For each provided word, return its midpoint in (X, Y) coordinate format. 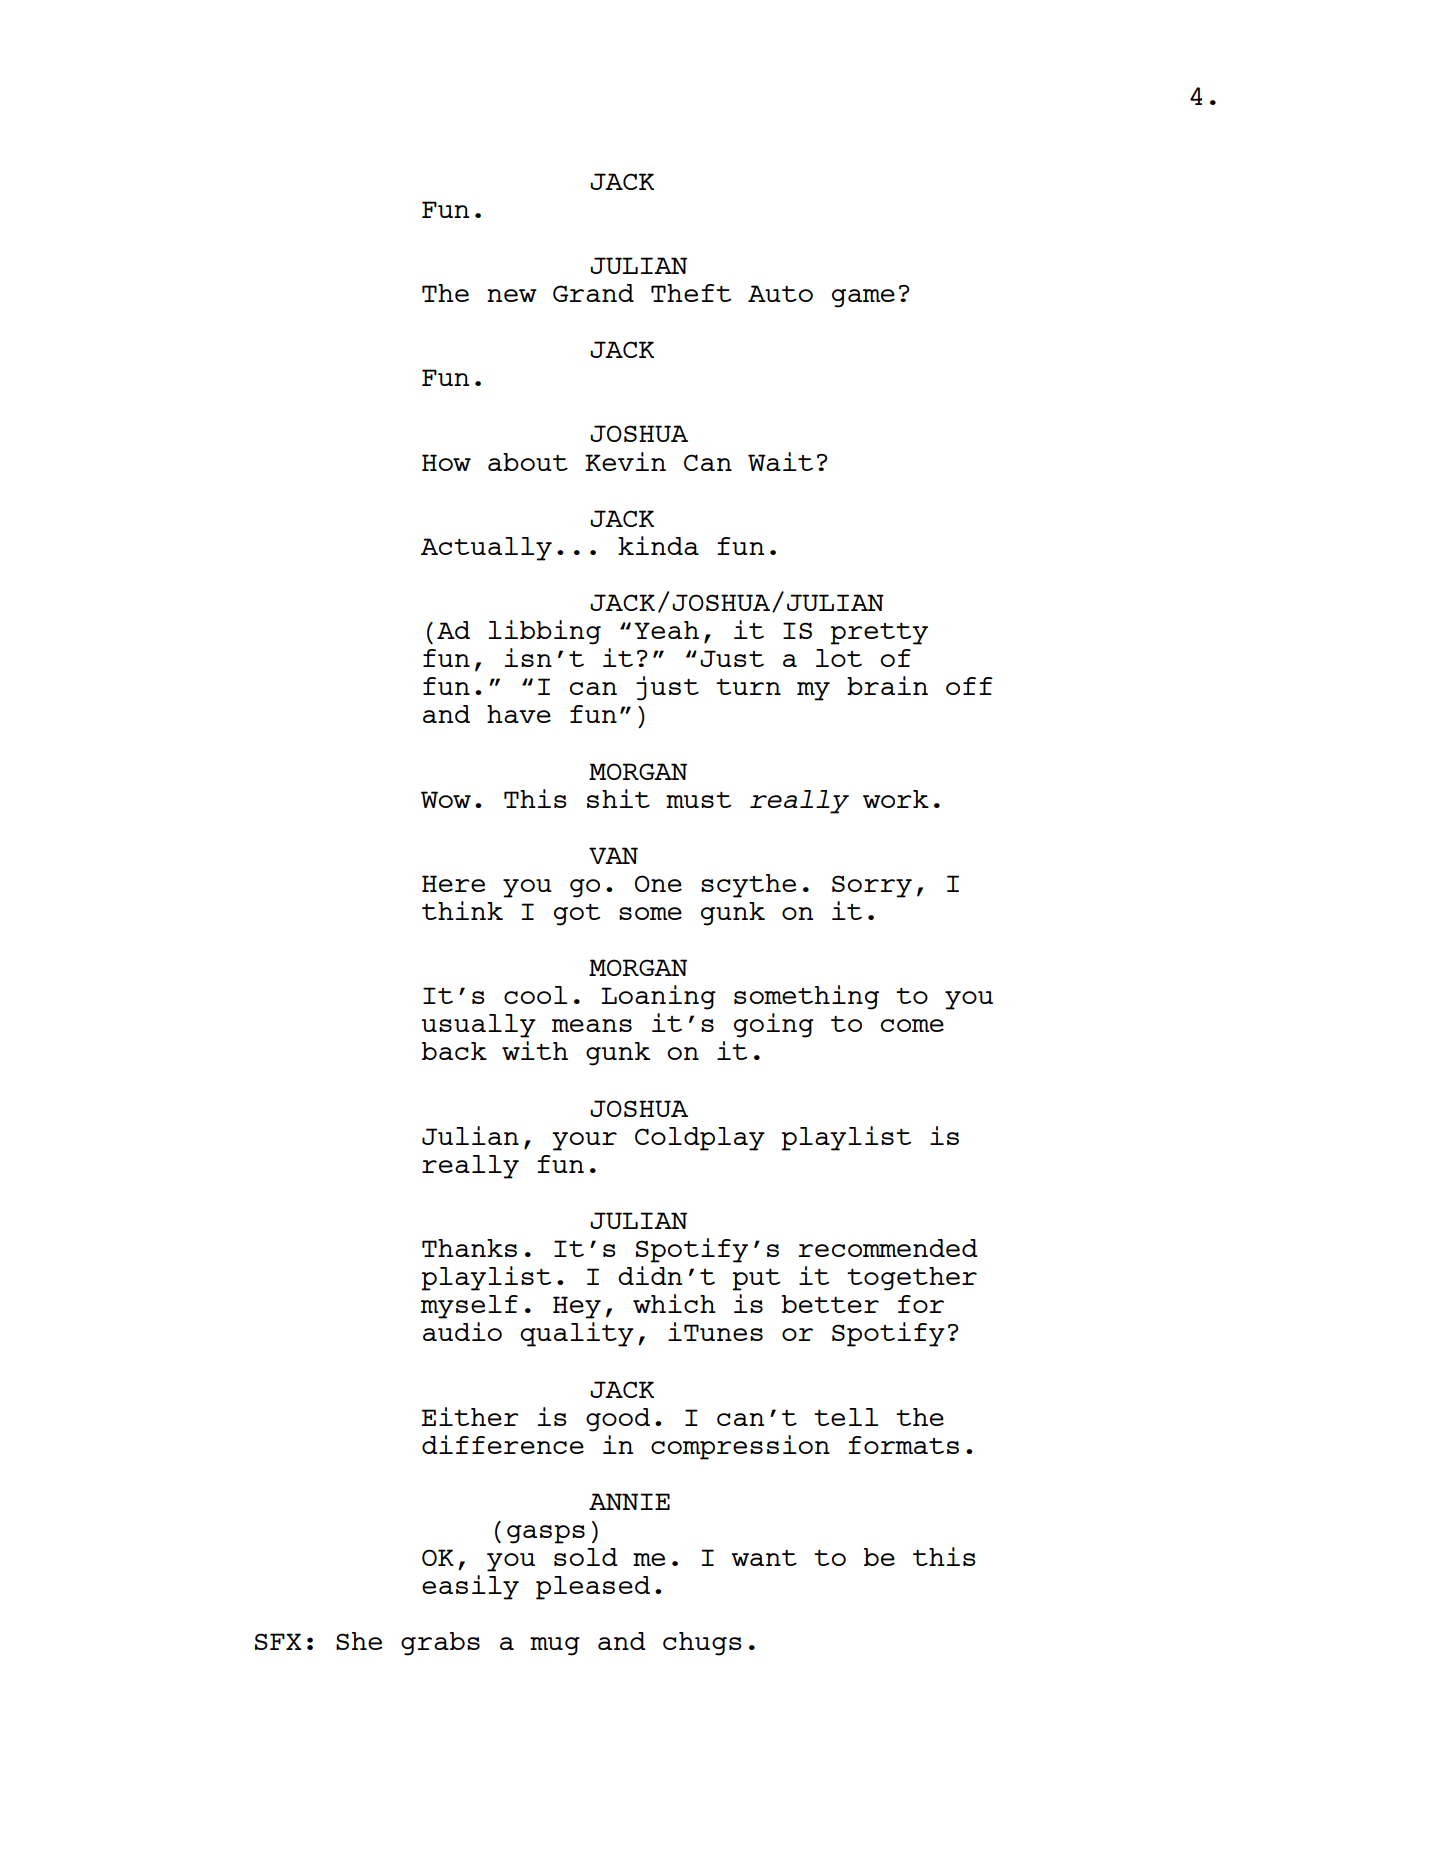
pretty (879, 634)
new (512, 295)
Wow (446, 799)
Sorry (872, 886)
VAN (613, 855)
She (359, 1641)
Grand (593, 293)
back (454, 1051)
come (912, 1025)
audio (462, 1331)
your (584, 1141)
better (830, 1304)
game (863, 298)
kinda (658, 545)
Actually (486, 549)
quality (577, 1334)
